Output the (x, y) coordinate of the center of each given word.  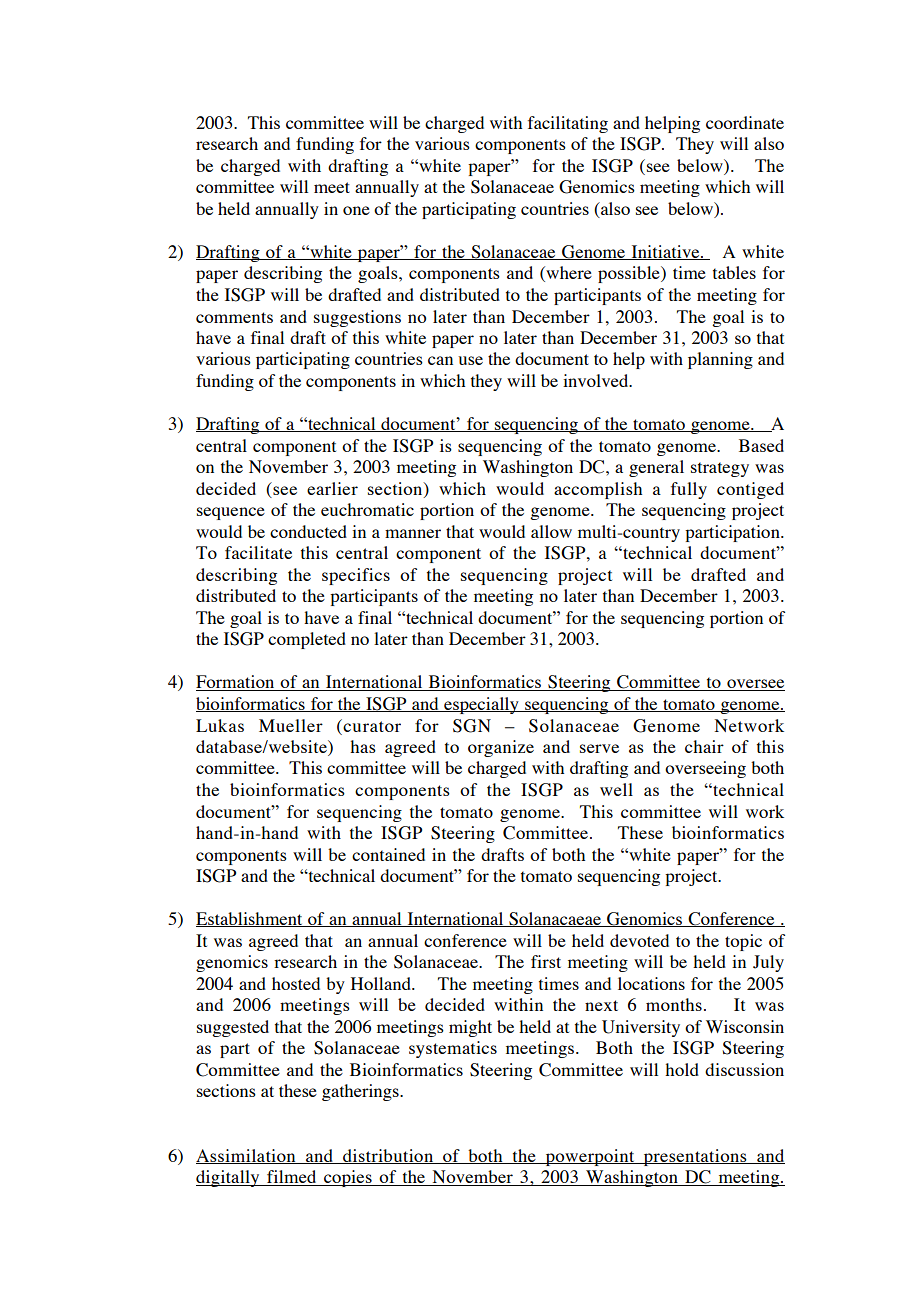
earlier (332, 488)
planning (720, 360)
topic (743, 942)
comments (234, 317)
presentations (695, 1157)
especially (481, 705)
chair (704, 746)
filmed (292, 1178)
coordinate (745, 122)
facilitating (568, 124)
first (546, 961)
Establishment (250, 919)
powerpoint (590, 1157)
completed (307, 640)
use (470, 360)
